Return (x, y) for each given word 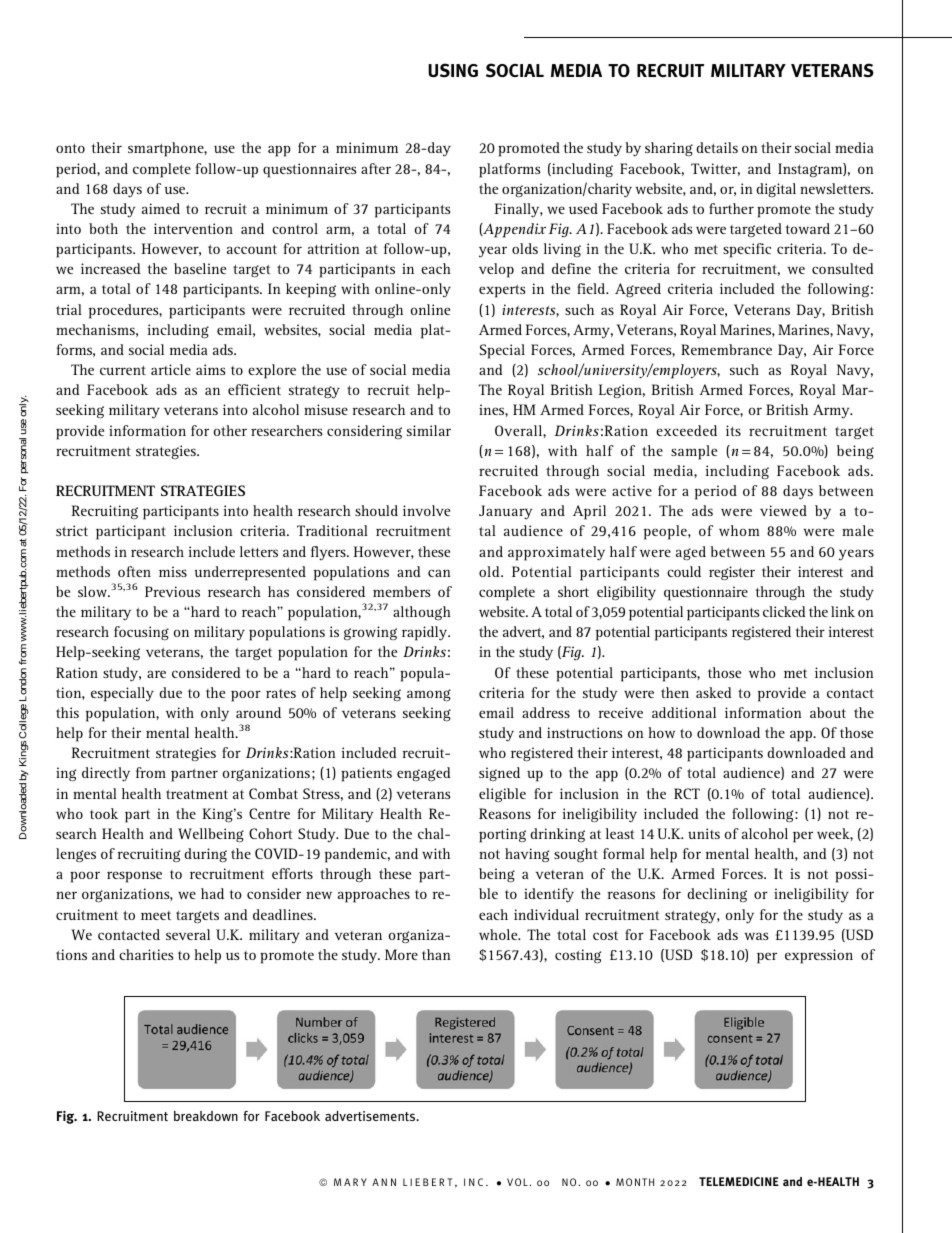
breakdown (206, 1116)
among (429, 695)
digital (776, 190)
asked (714, 692)
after (376, 168)
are (156, 674)
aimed (161, 208)
